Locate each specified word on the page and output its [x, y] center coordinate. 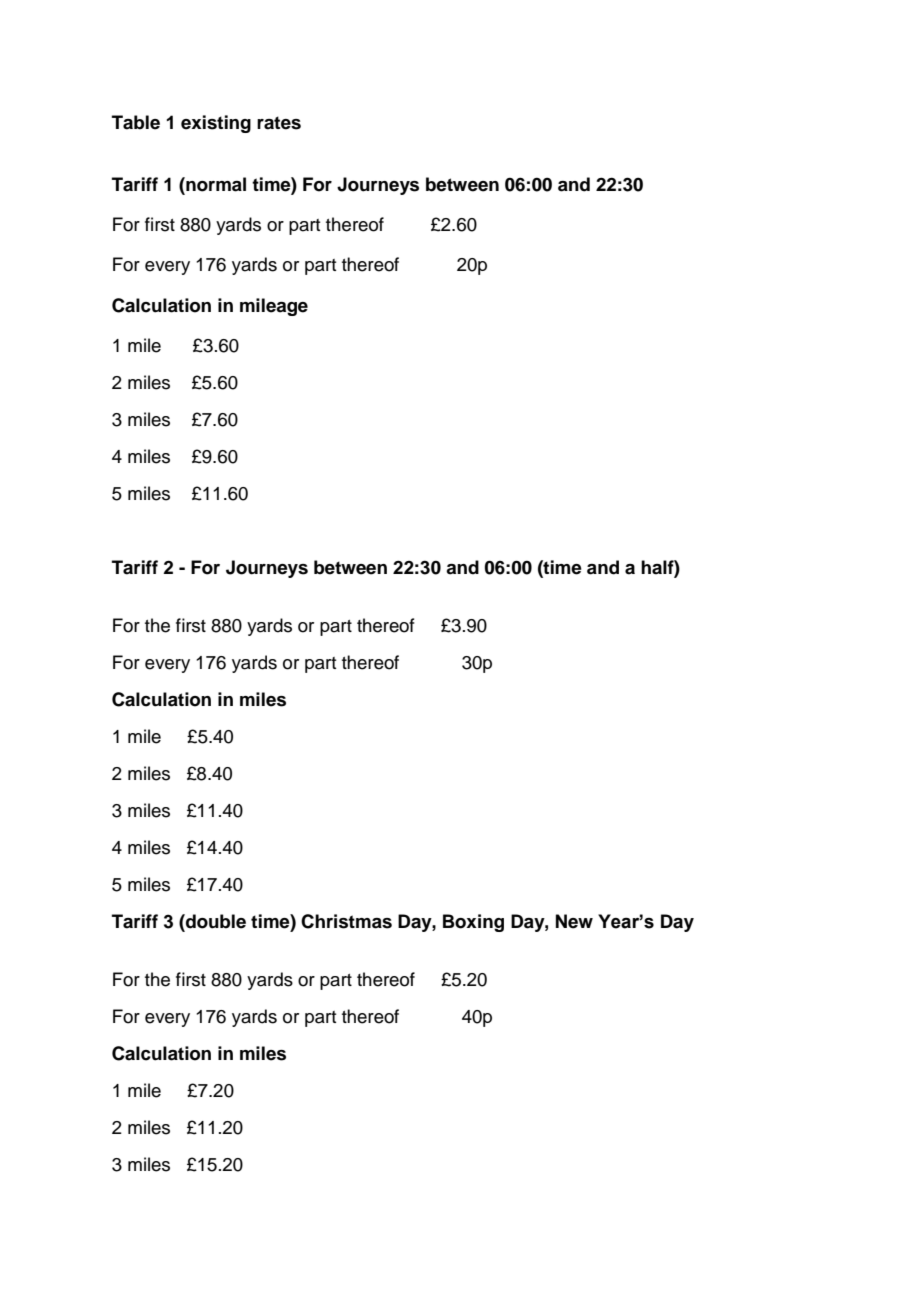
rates [279, 123]
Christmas [346, 921]
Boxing [473, 923]
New [574, 921]
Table [136, 122]
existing [216, 124]
